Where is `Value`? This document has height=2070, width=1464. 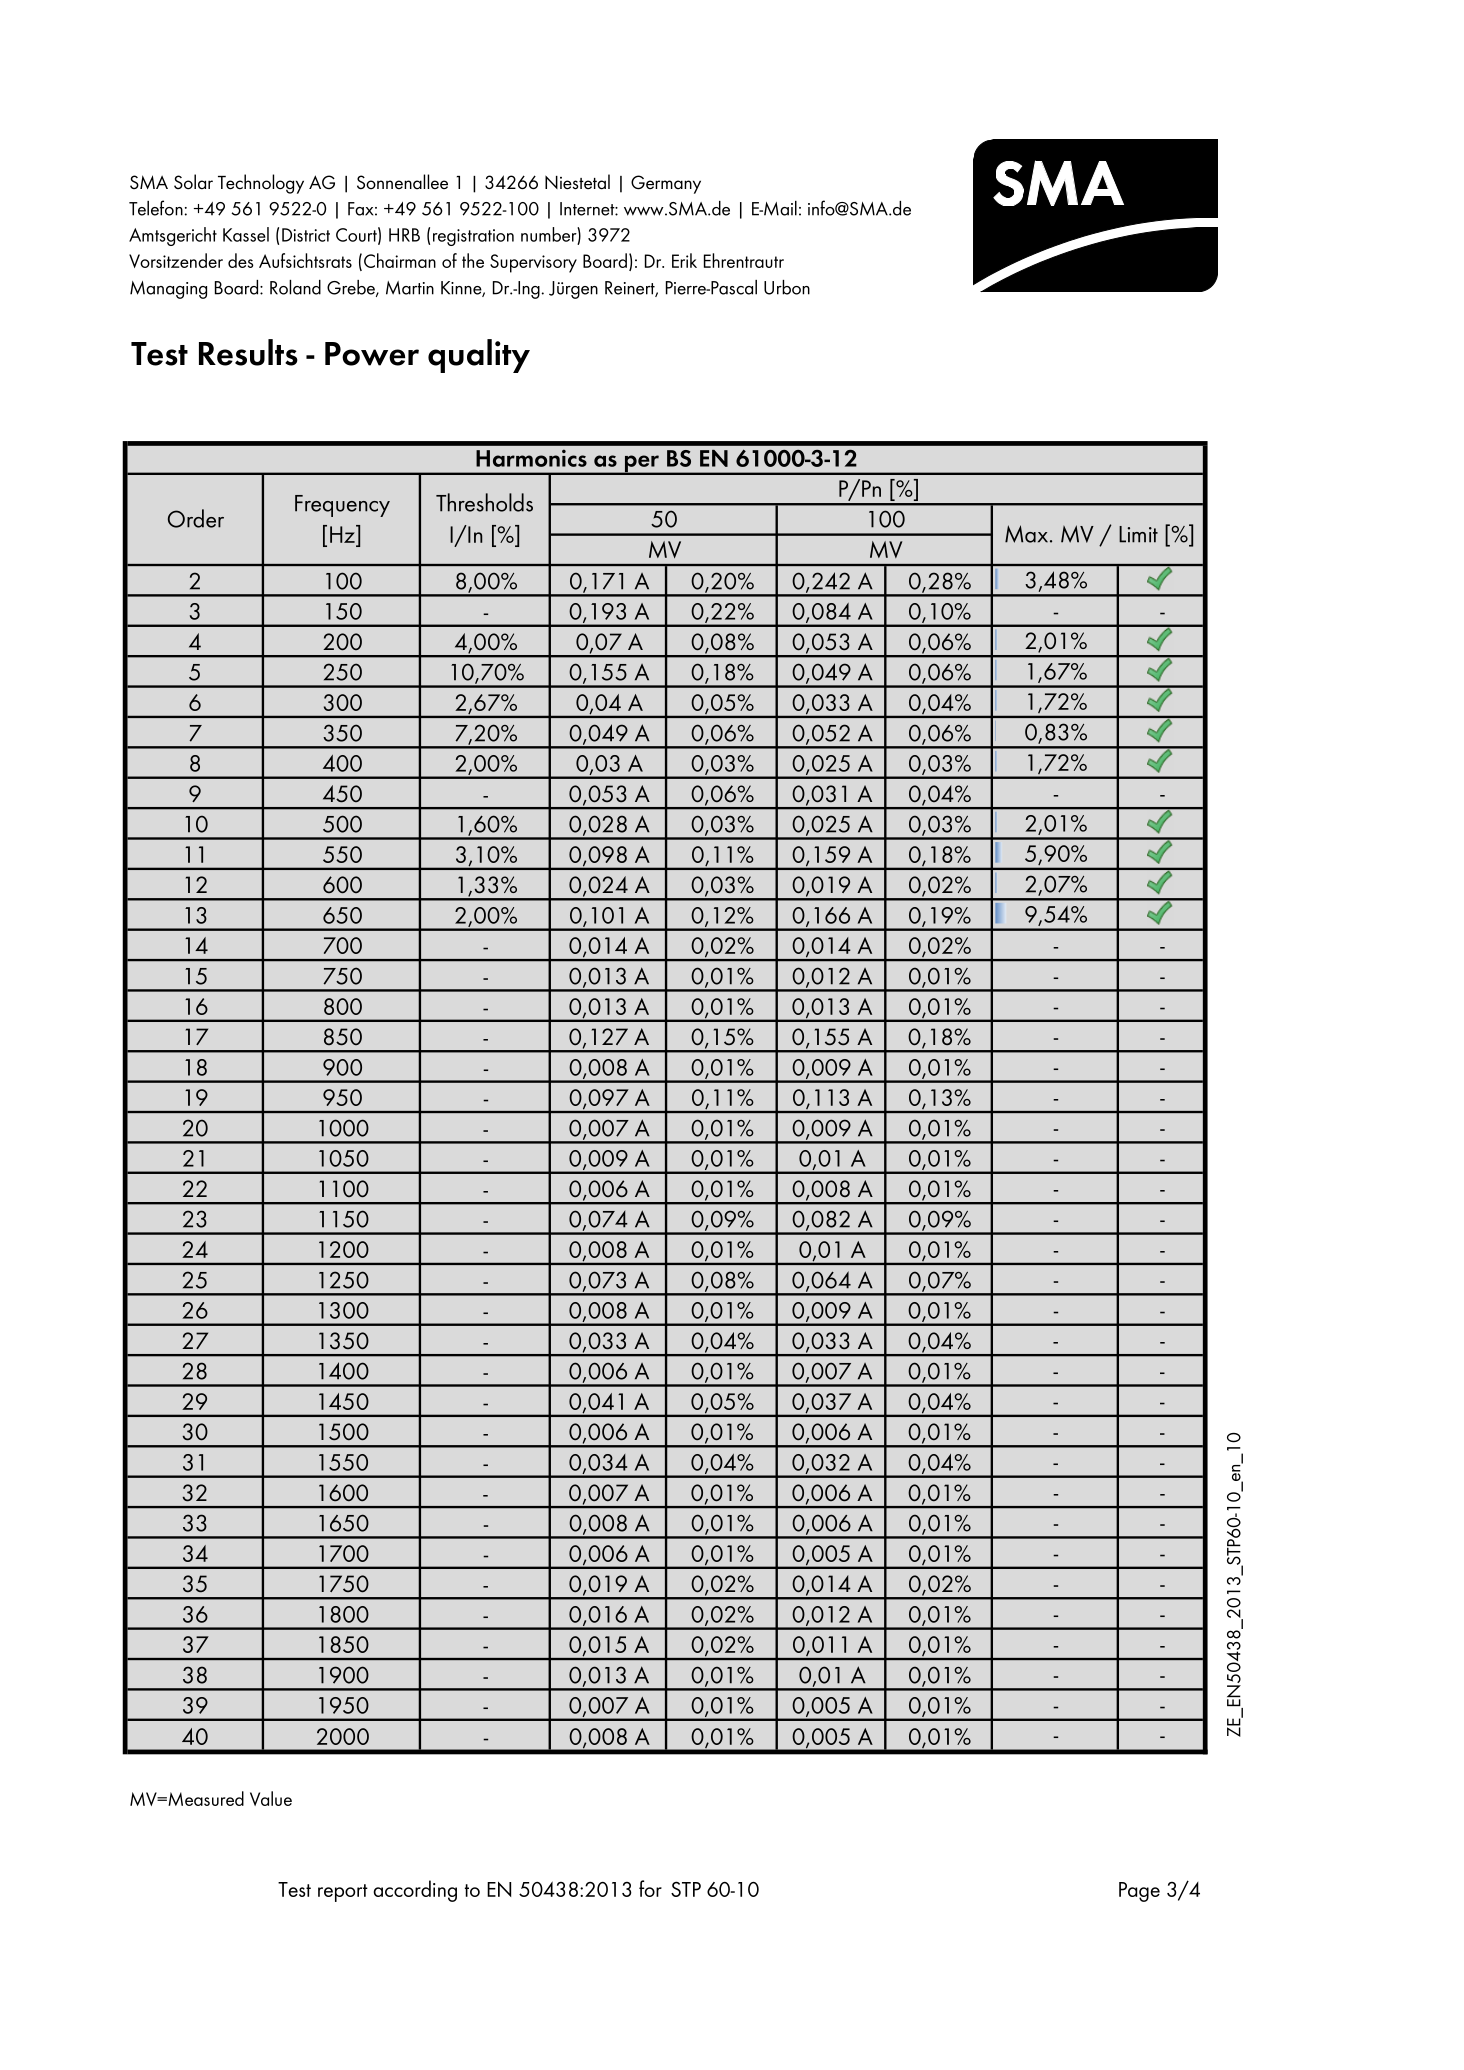 Value is located at coordinates (271, 1798).
